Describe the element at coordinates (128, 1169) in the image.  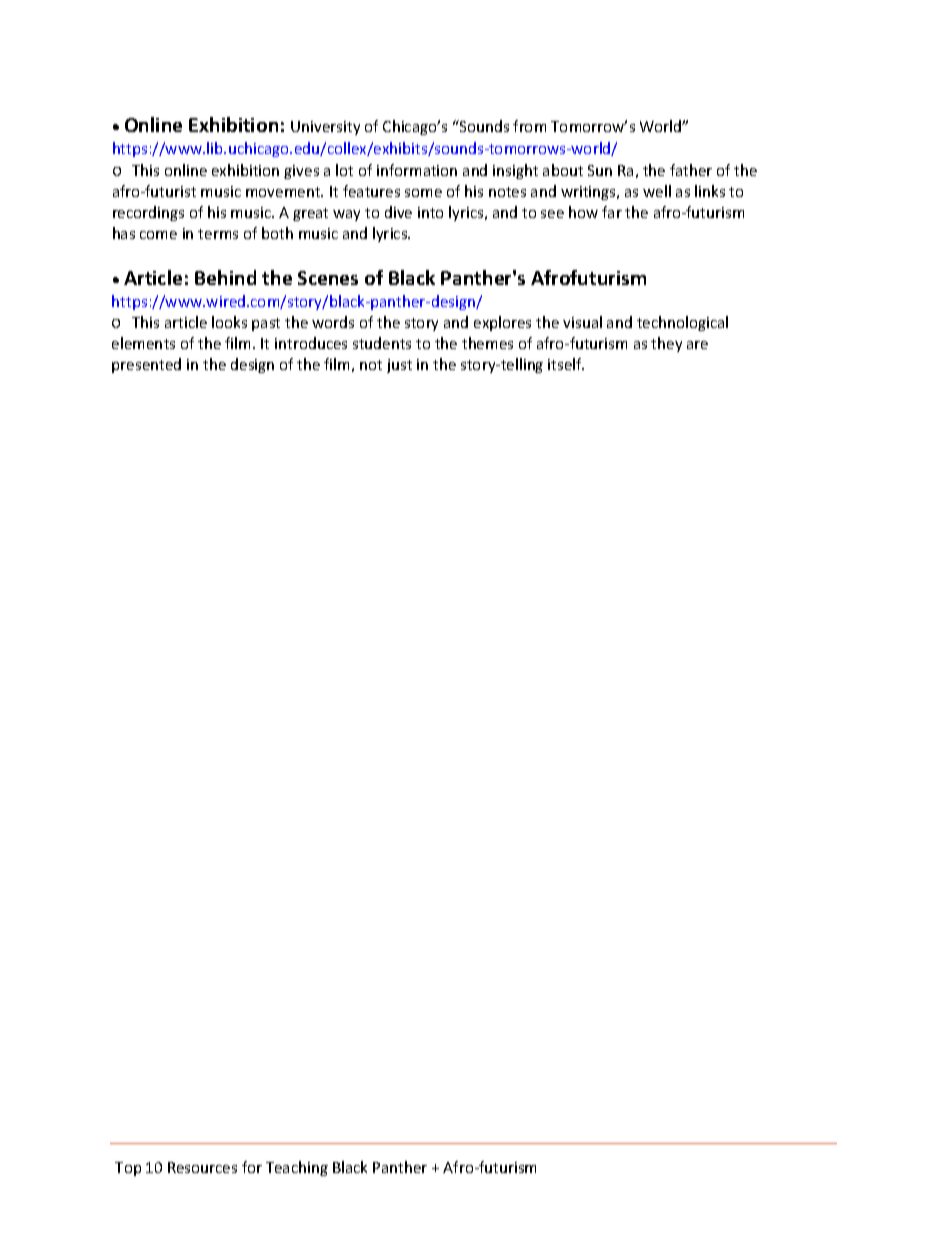
I see `Top` at that location.
